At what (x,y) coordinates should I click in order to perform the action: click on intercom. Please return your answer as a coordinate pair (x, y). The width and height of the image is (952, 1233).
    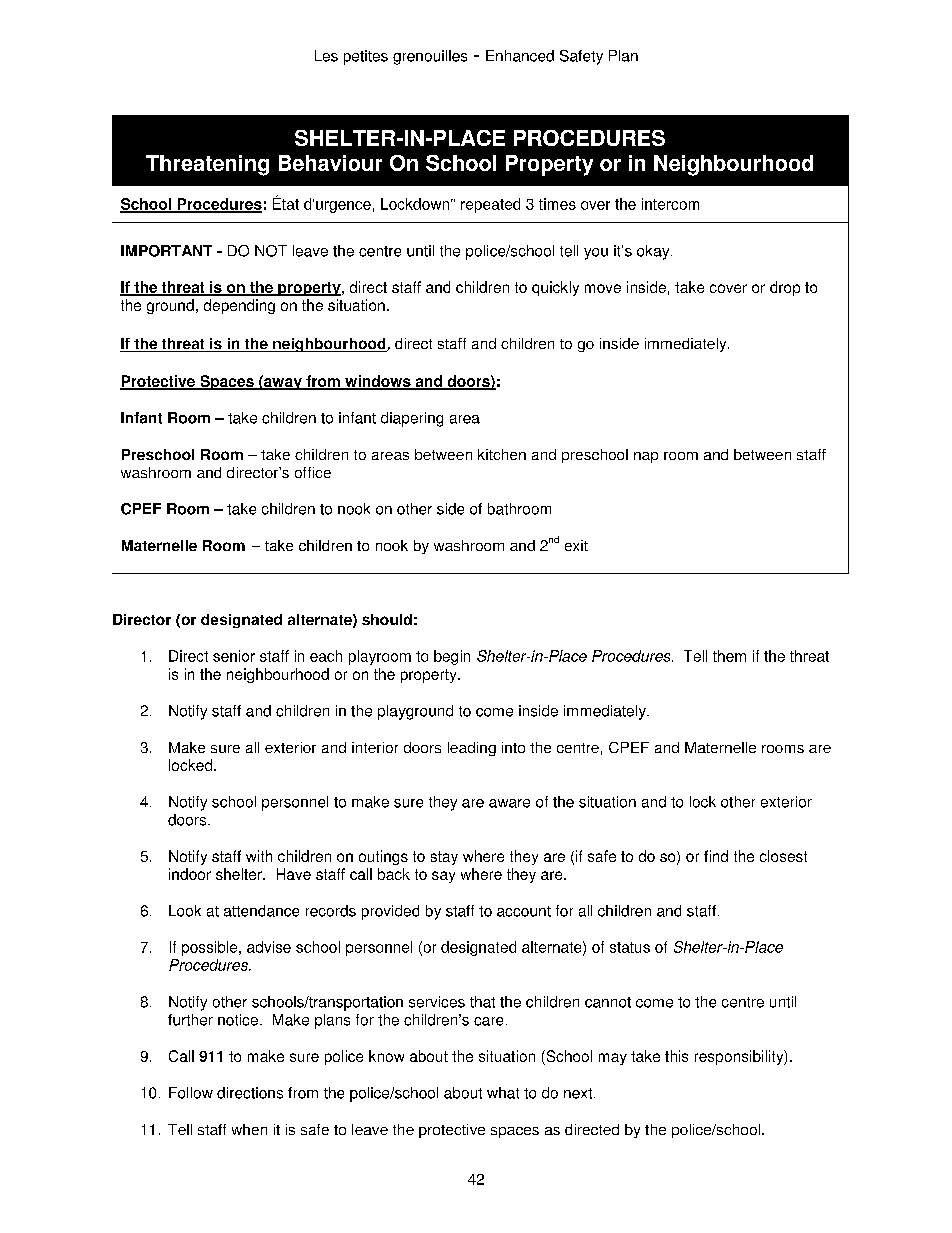
    Looking at the image, I should click on (670, 204).
